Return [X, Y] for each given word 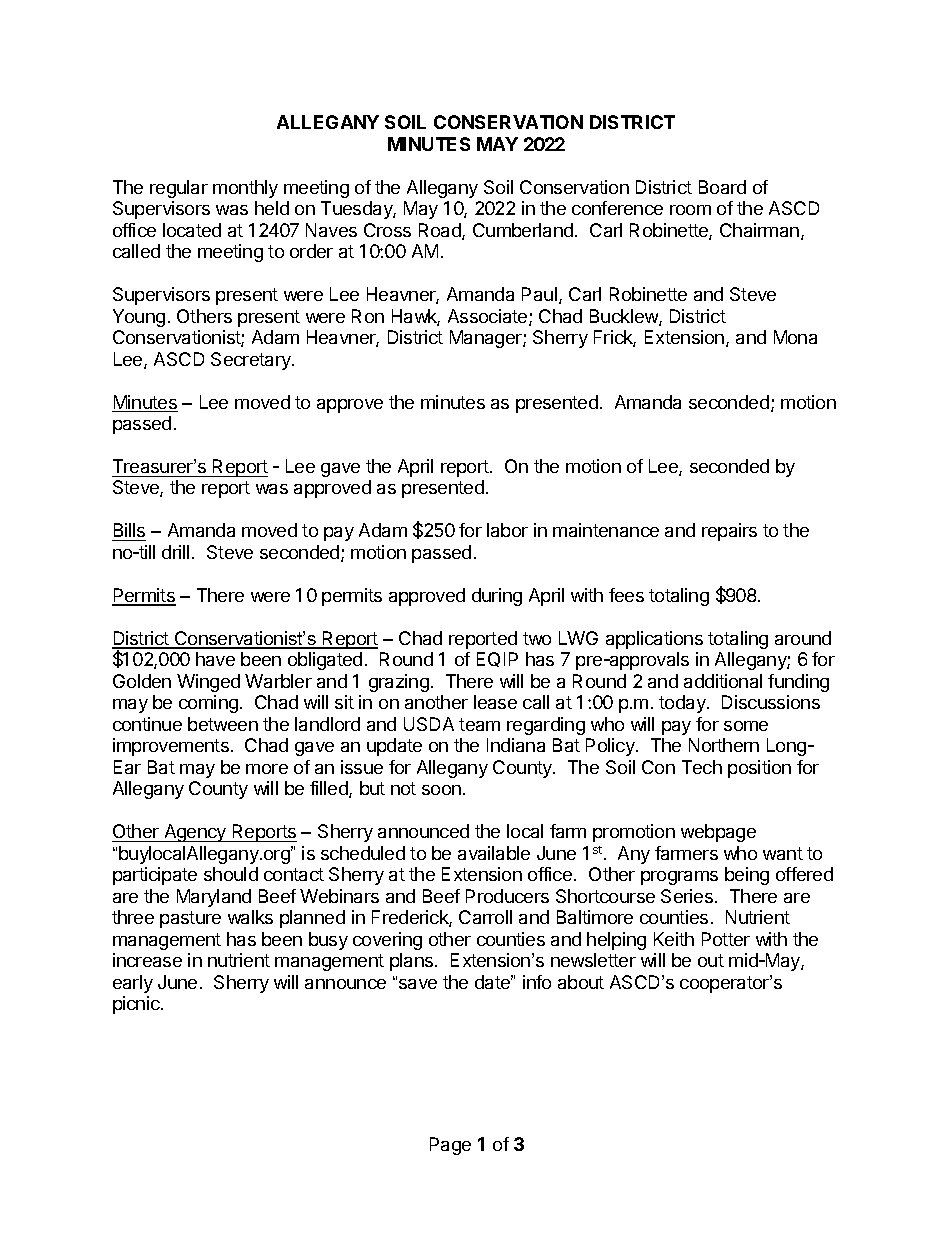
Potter [726, 939]
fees [626, 595]
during [497, 597]
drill [175, 552]
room [690, 210]
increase [147, 960]
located [192, 230]
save [418, 984]
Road [441, 231]
